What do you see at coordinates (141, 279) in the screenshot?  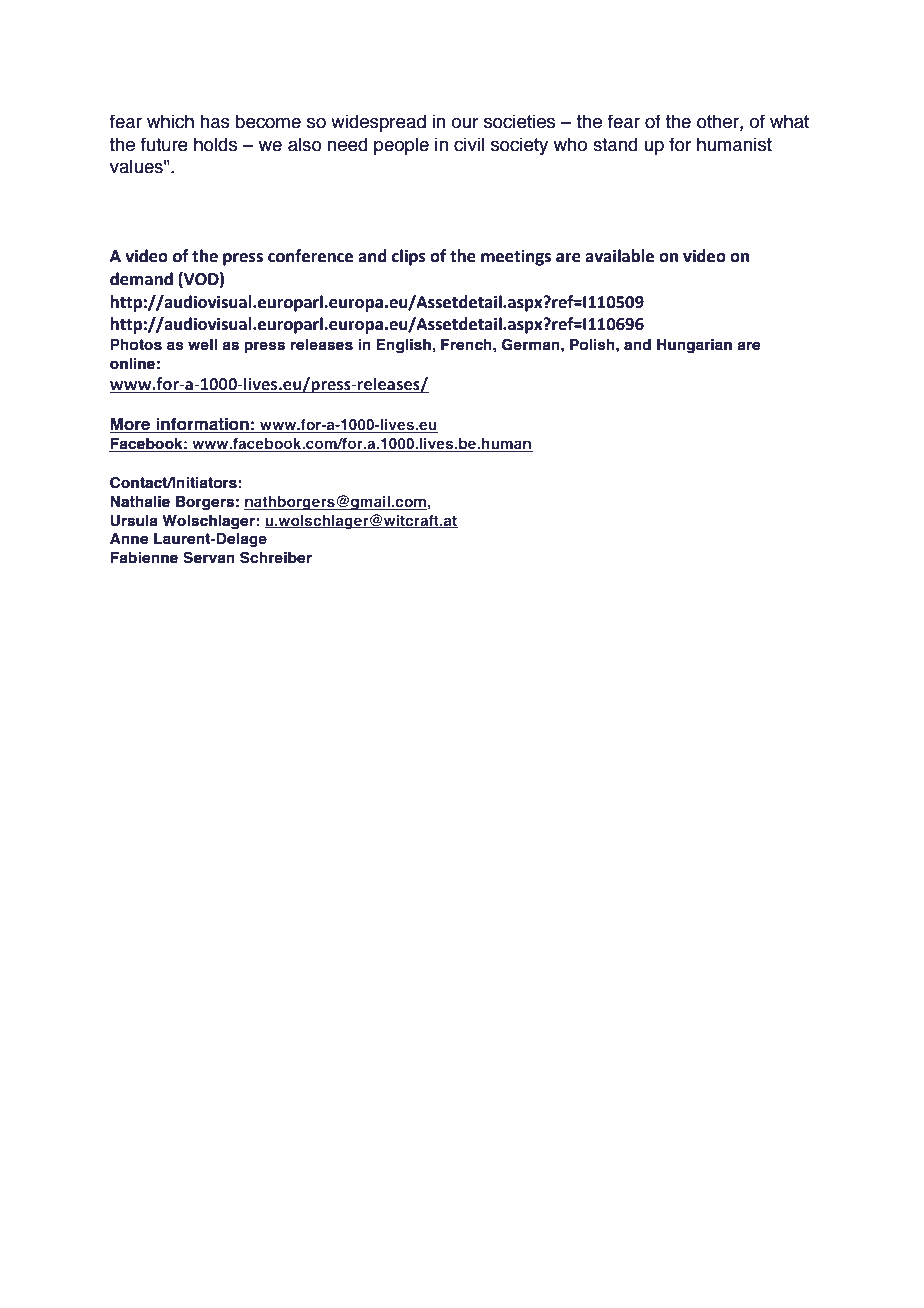 I see `demand` at bounding box center [141, 279].
